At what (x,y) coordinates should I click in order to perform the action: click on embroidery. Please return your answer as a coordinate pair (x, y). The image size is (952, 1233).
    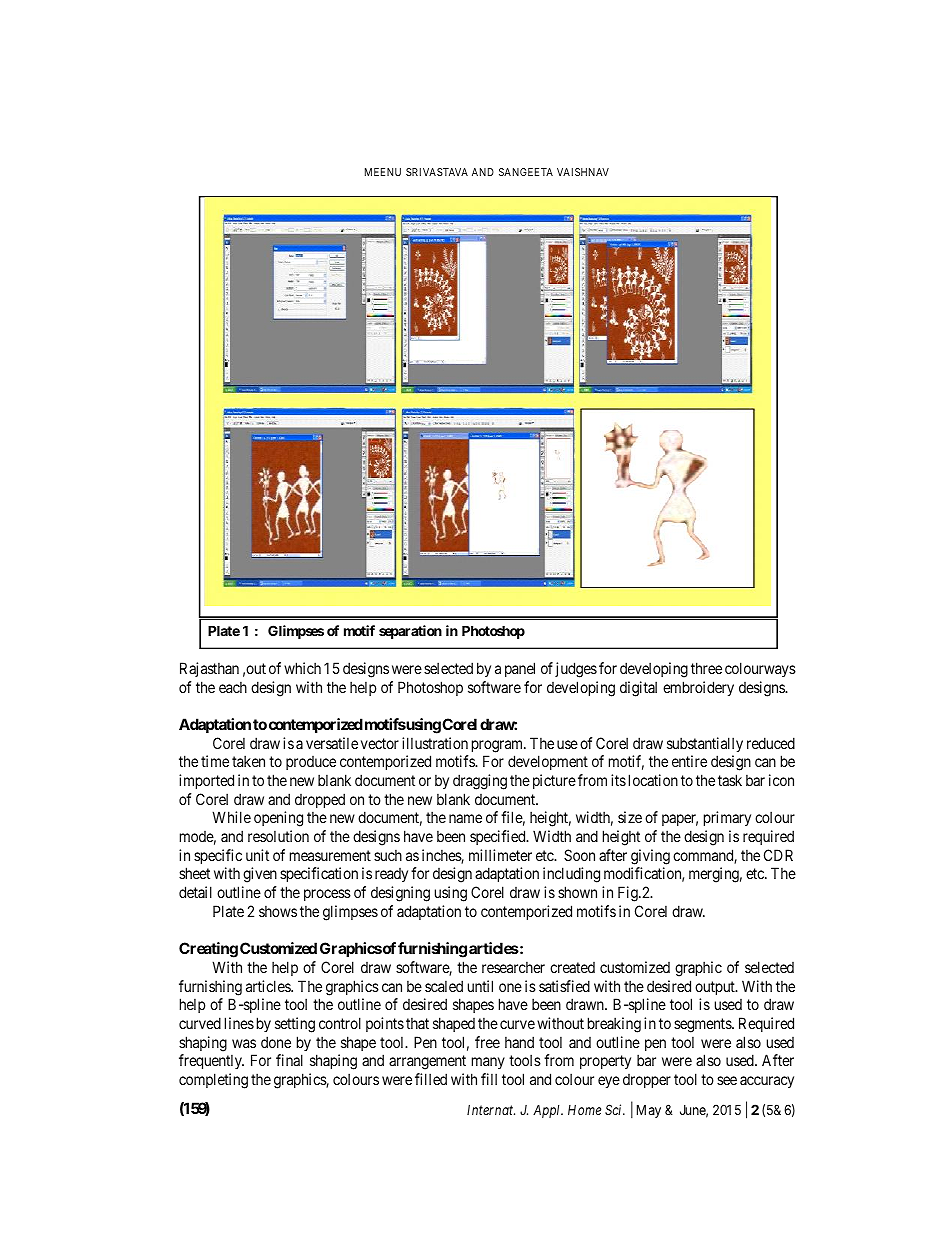
    Looking at the image, I should click on (698, 688).
